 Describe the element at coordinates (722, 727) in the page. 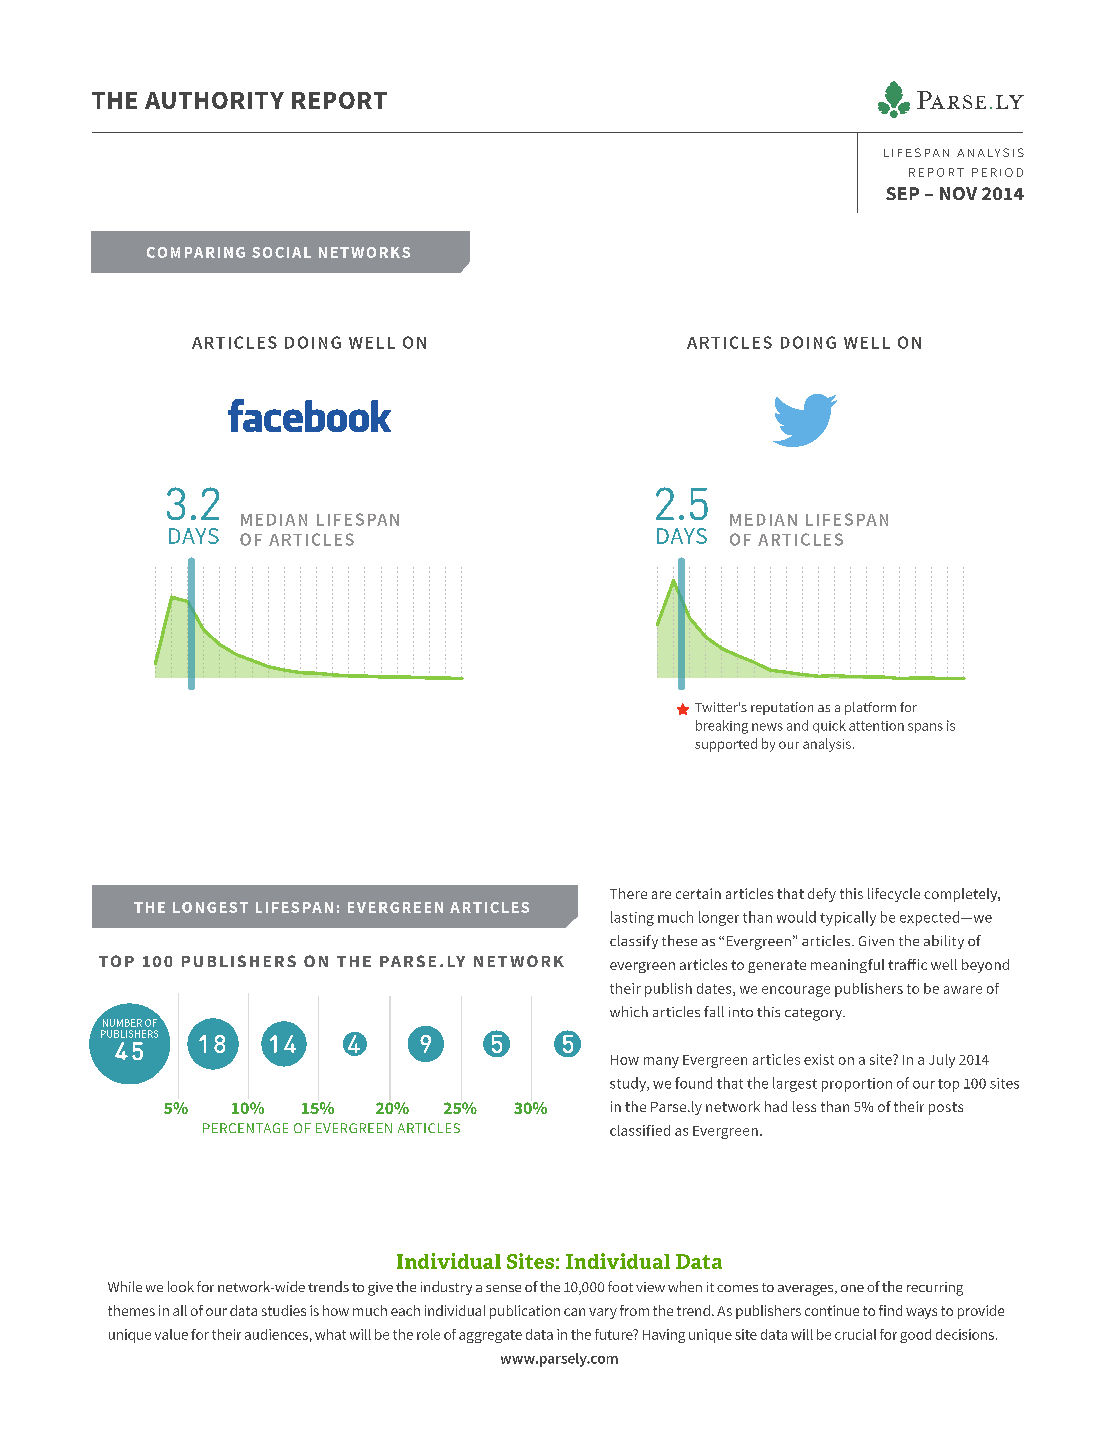

I see `breaking` at that location.
